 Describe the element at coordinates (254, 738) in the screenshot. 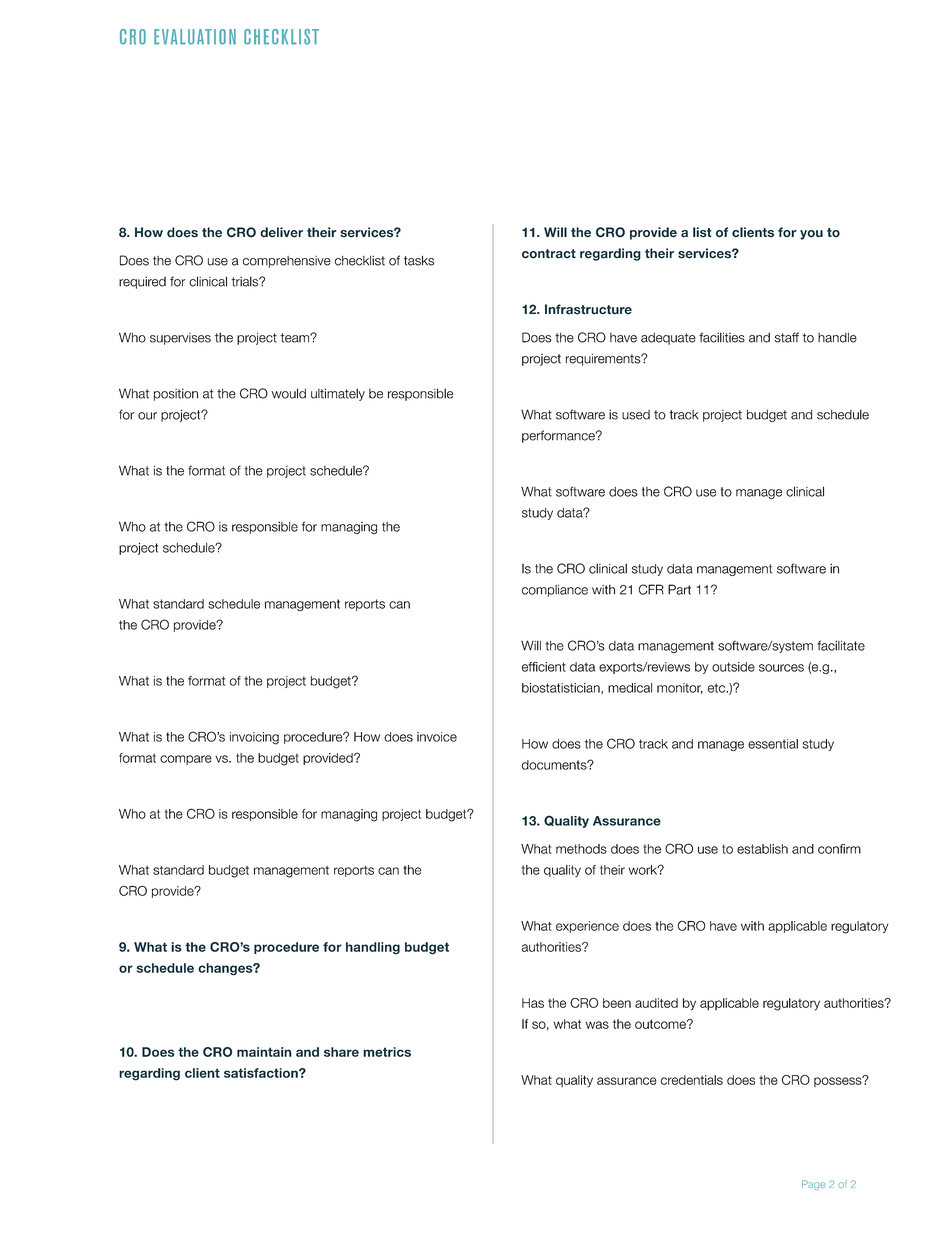

I see `invoicing` at that location.
